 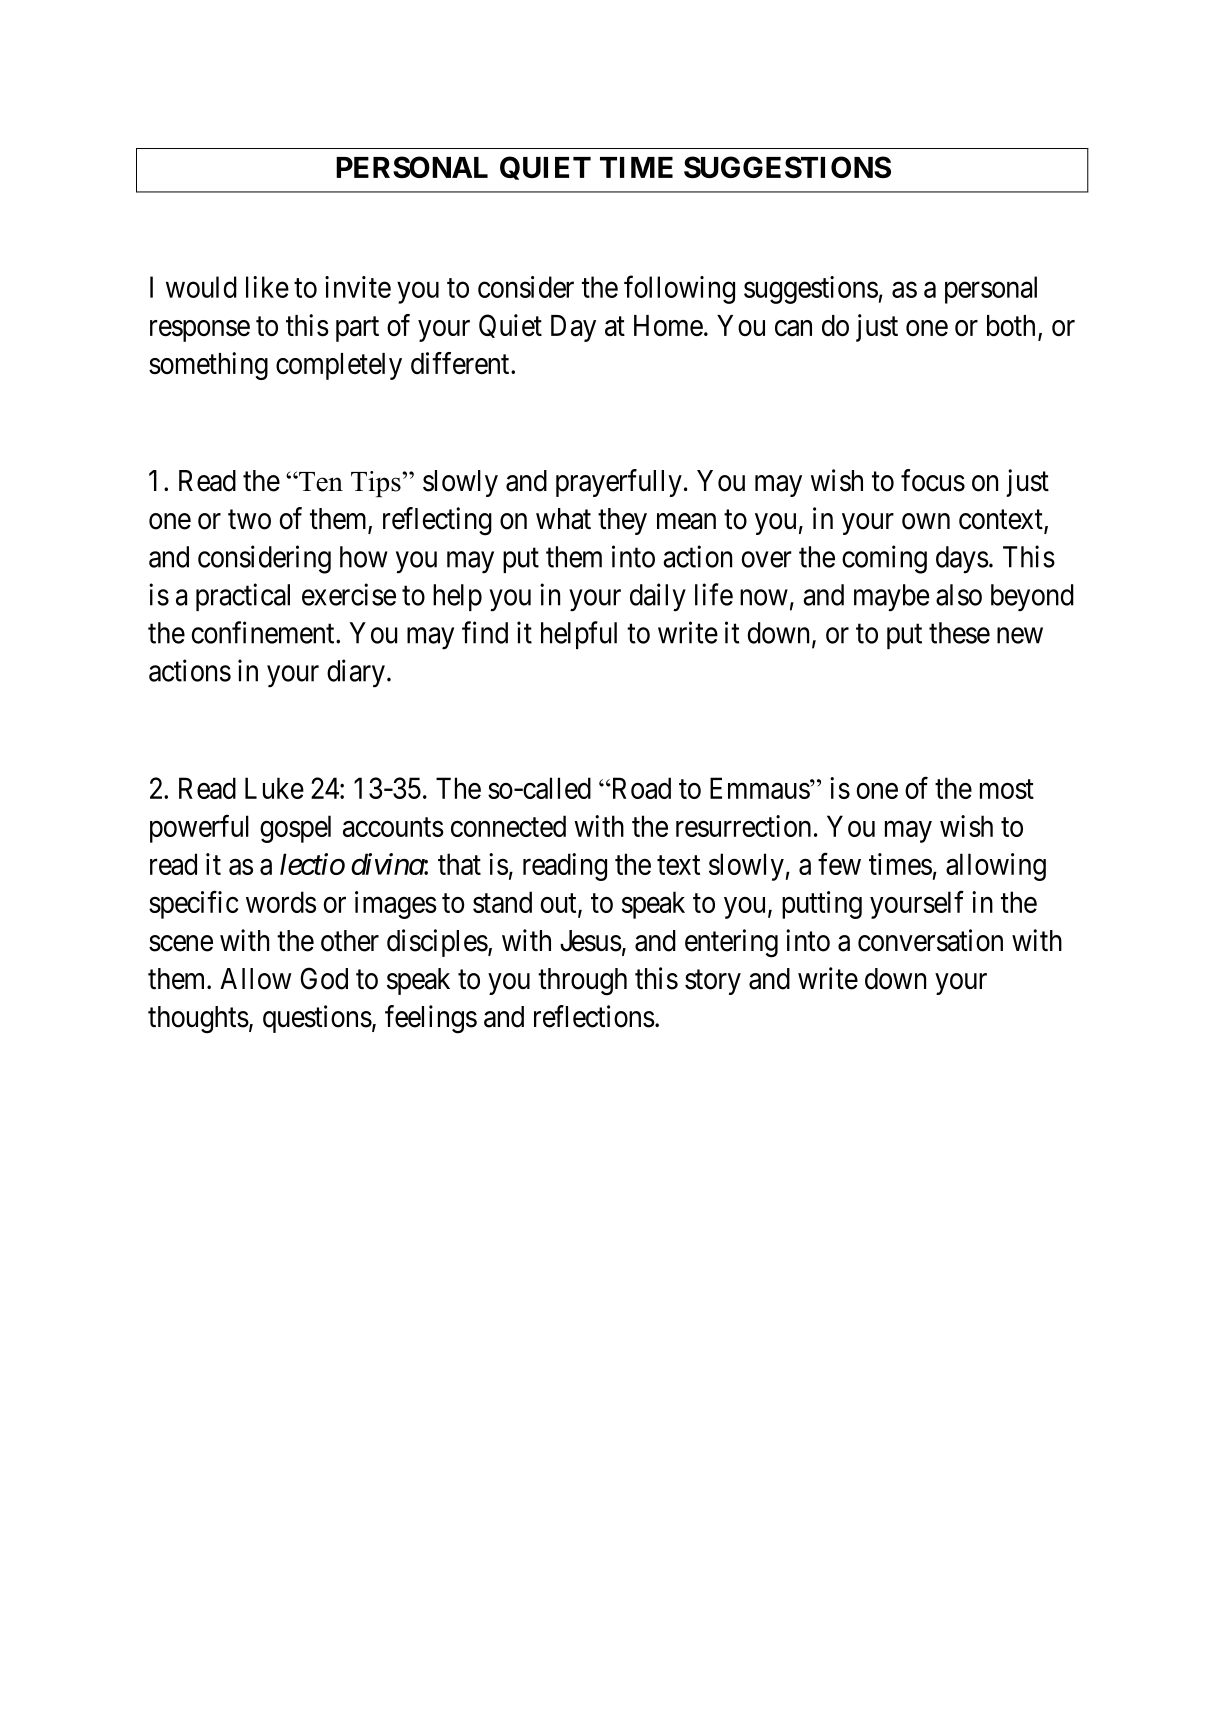 I want to click on questions, so click(x=317, y=1019).
